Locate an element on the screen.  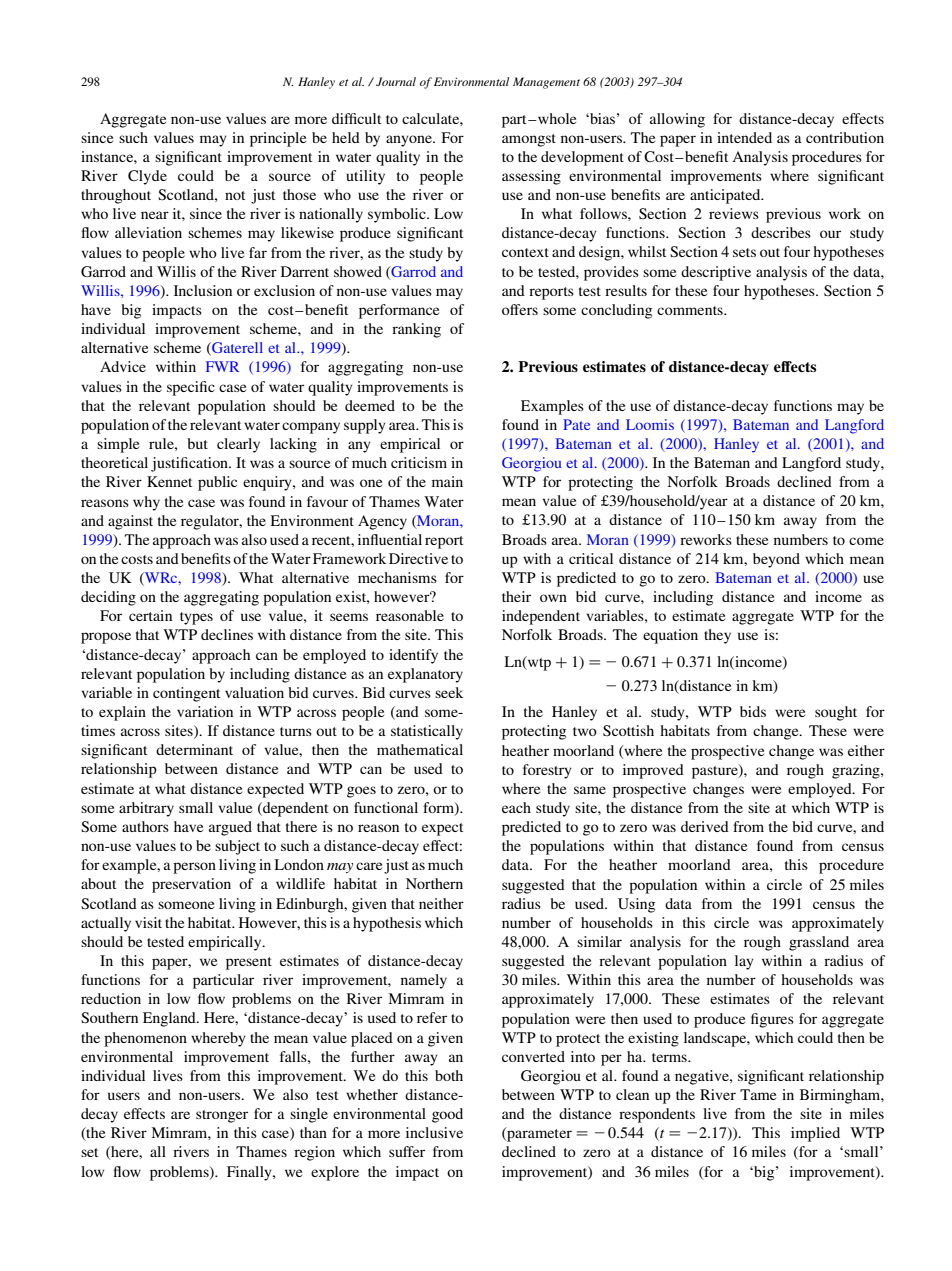
amongst is located at coordinates (529, 140).
